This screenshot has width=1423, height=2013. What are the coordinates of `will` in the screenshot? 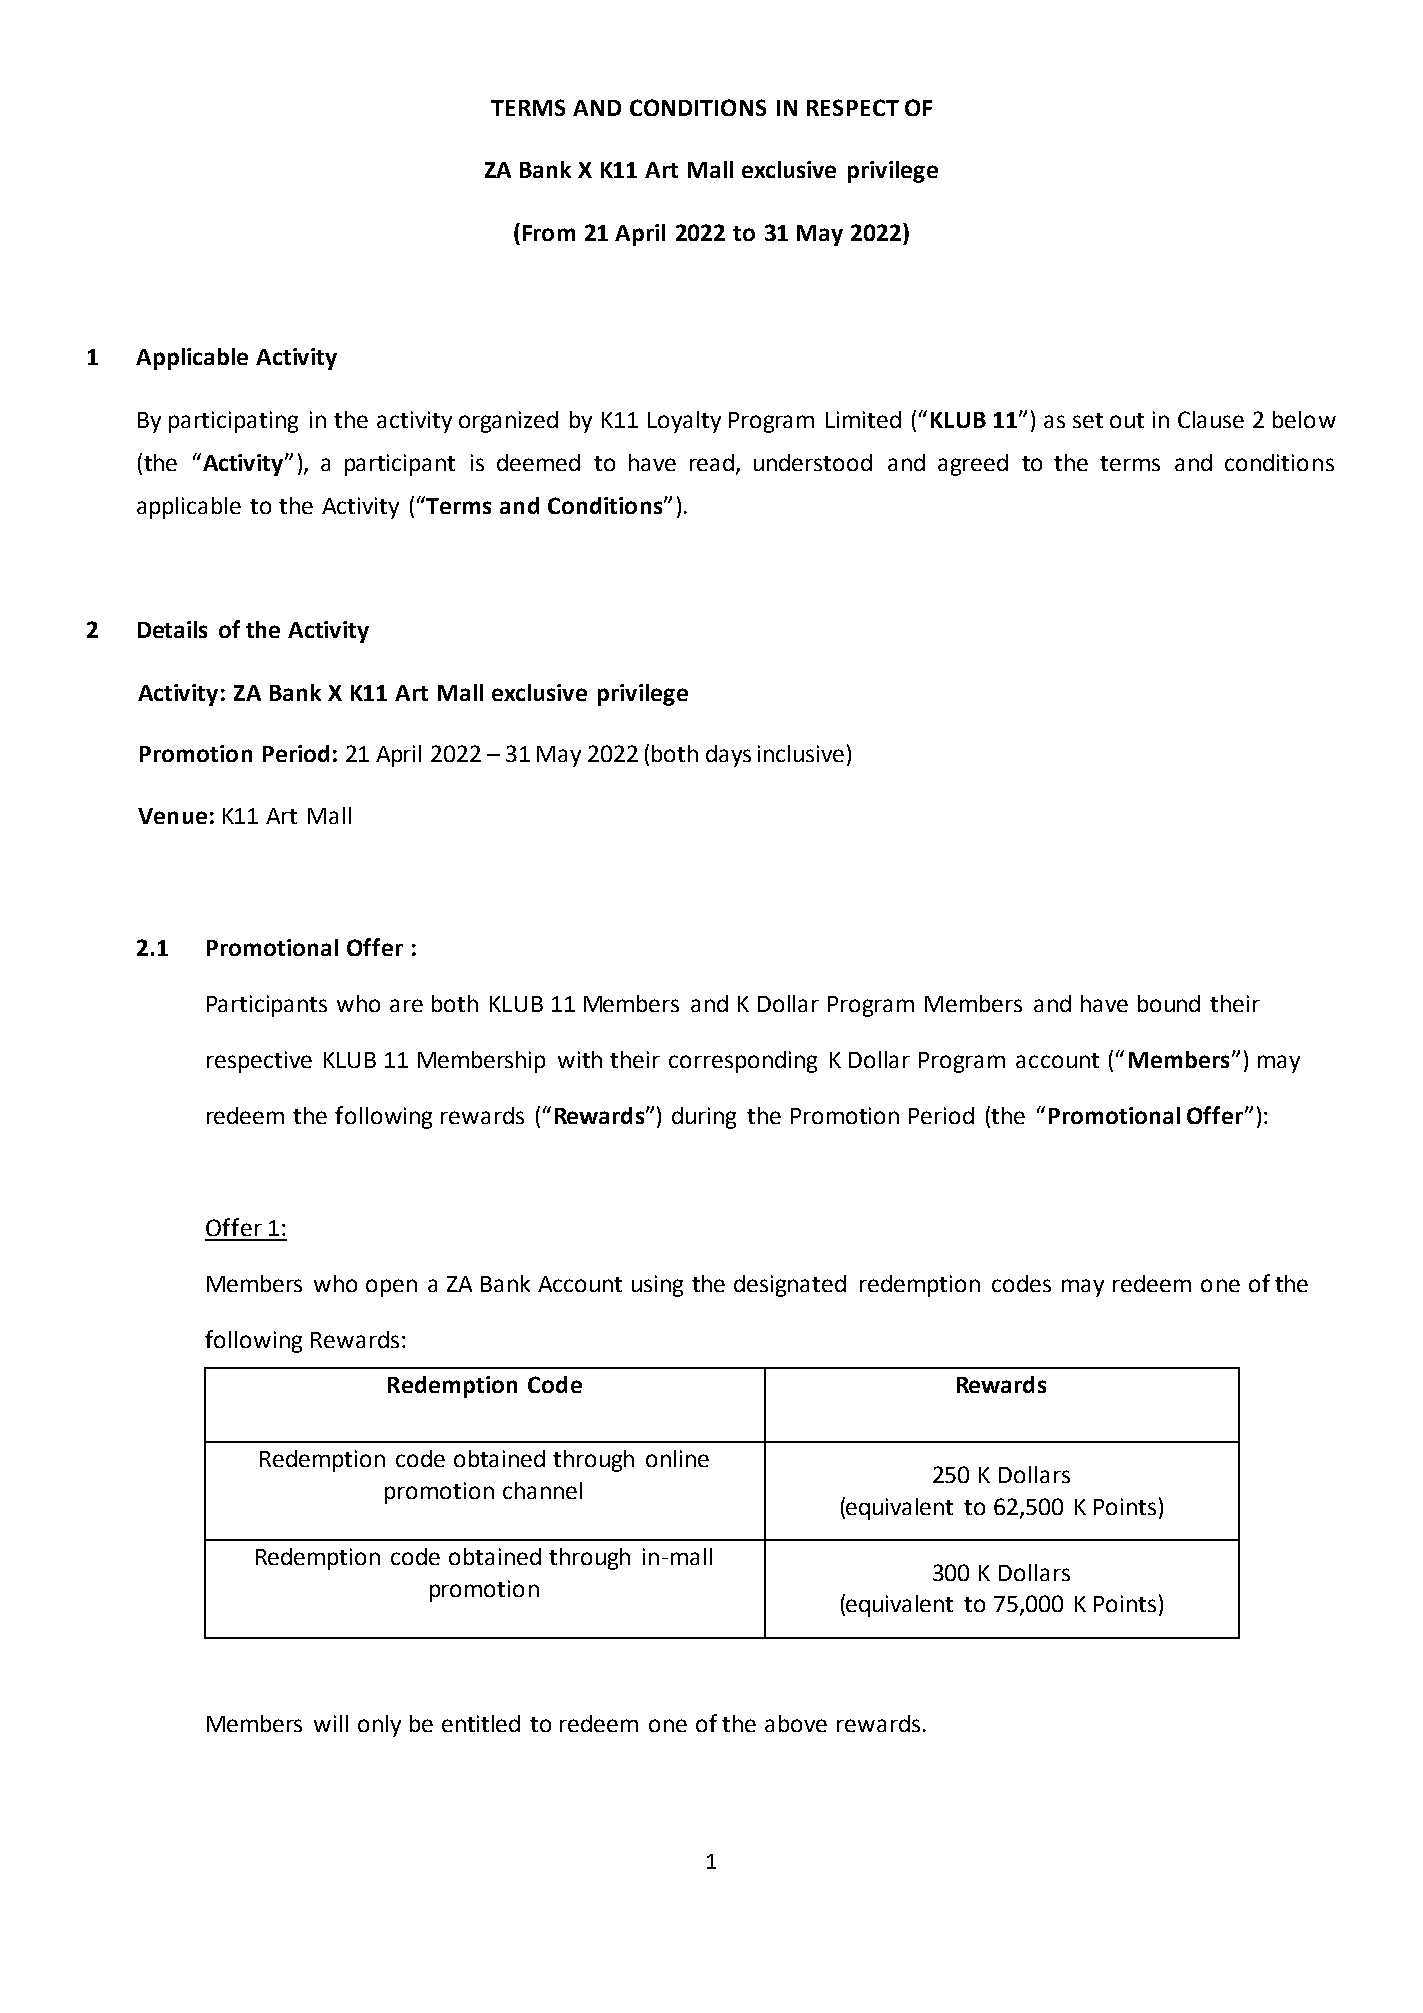 It's located at (331, 1723).
